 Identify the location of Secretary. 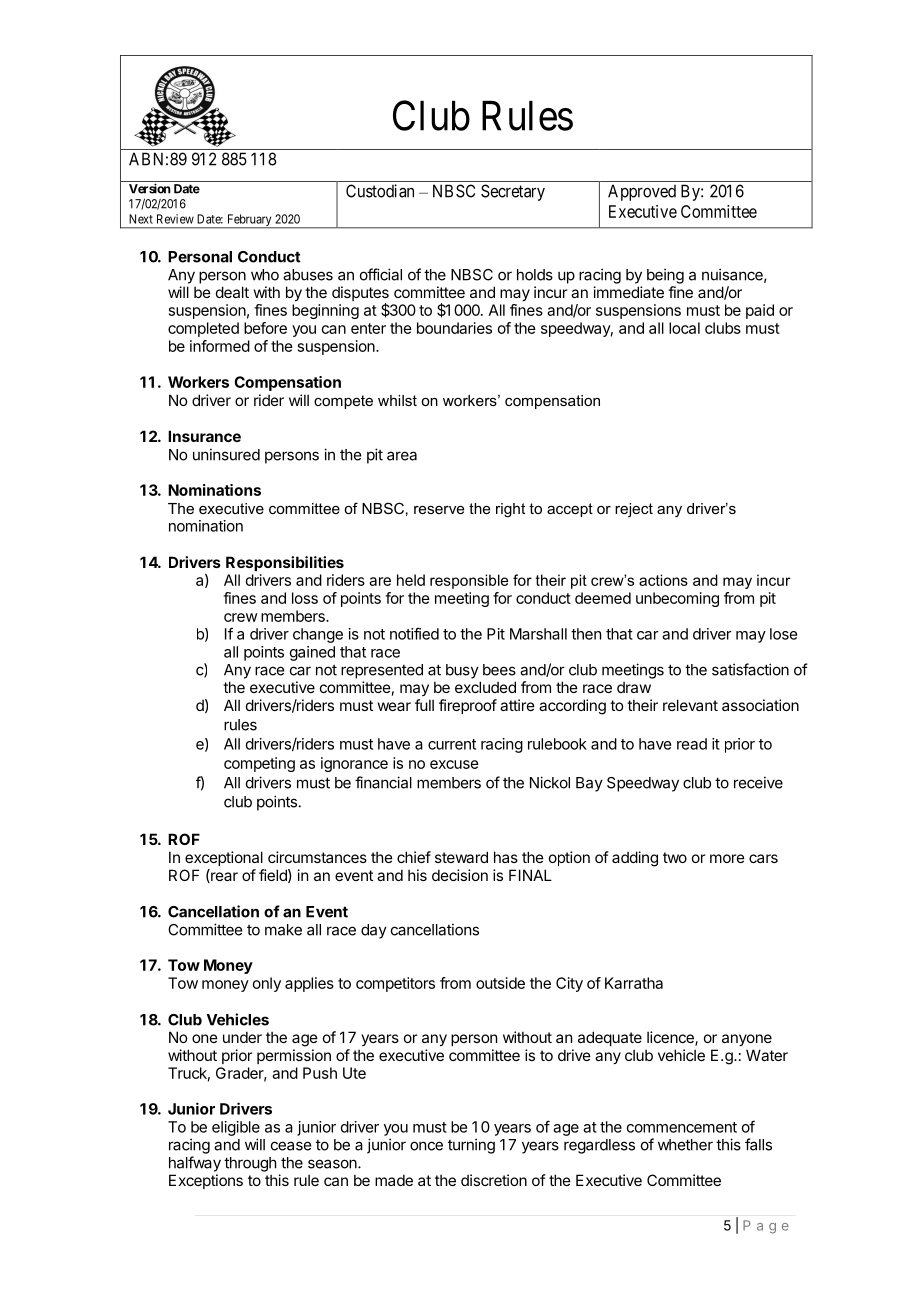
(513, 192).
